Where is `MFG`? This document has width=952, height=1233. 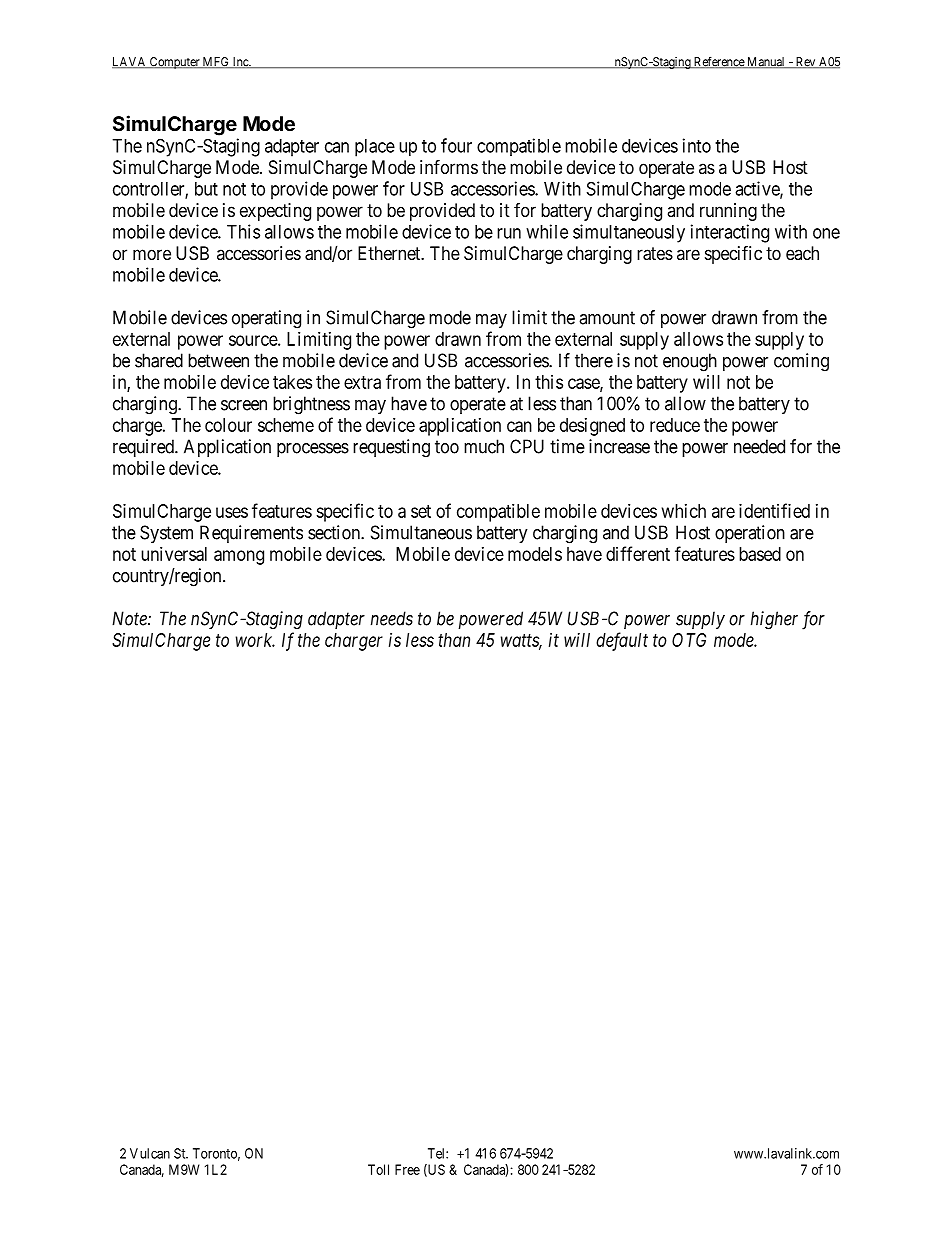
MFG is located at coordinates (216, 62).
